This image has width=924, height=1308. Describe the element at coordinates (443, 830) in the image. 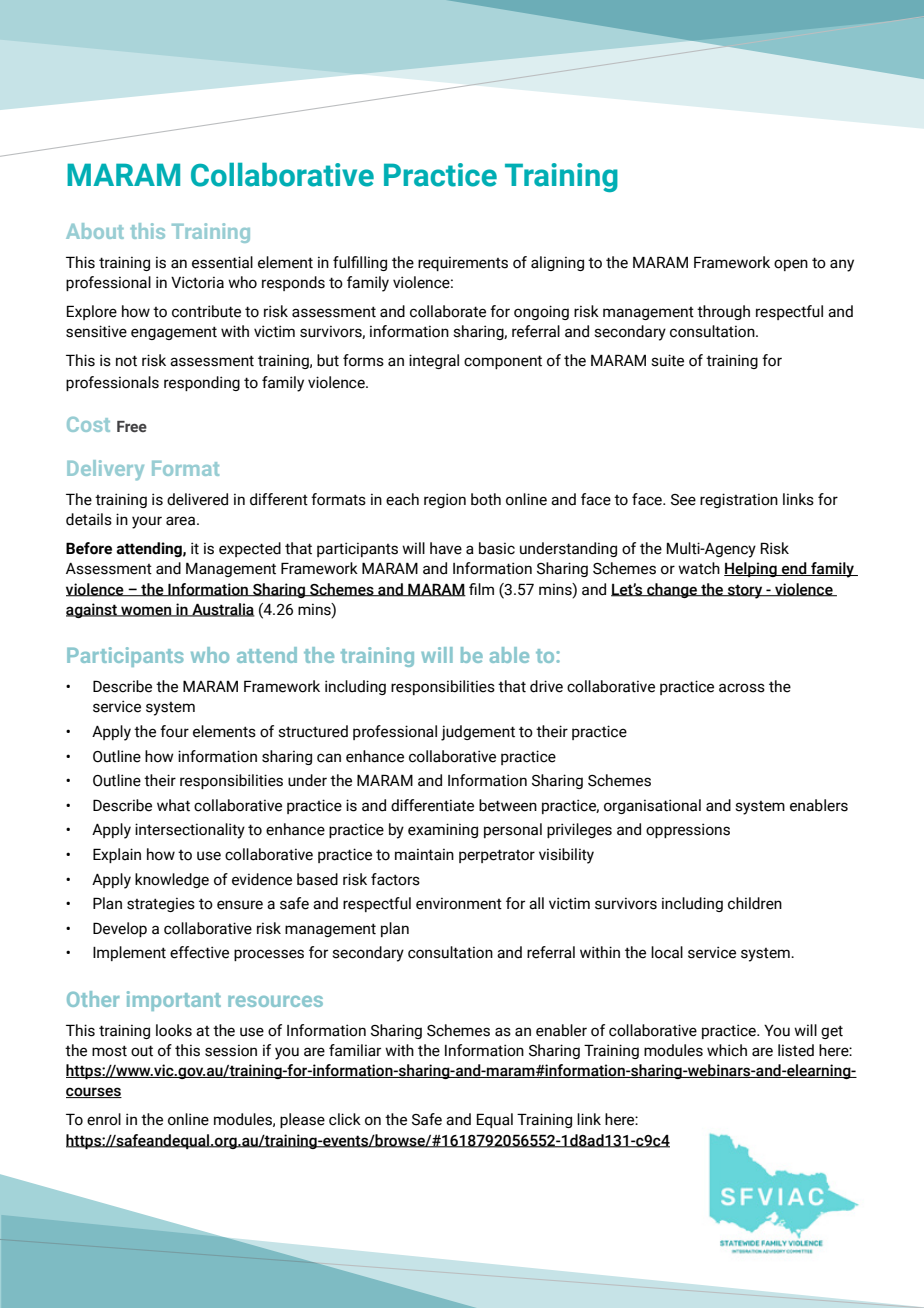

I see `examining` at that location.
